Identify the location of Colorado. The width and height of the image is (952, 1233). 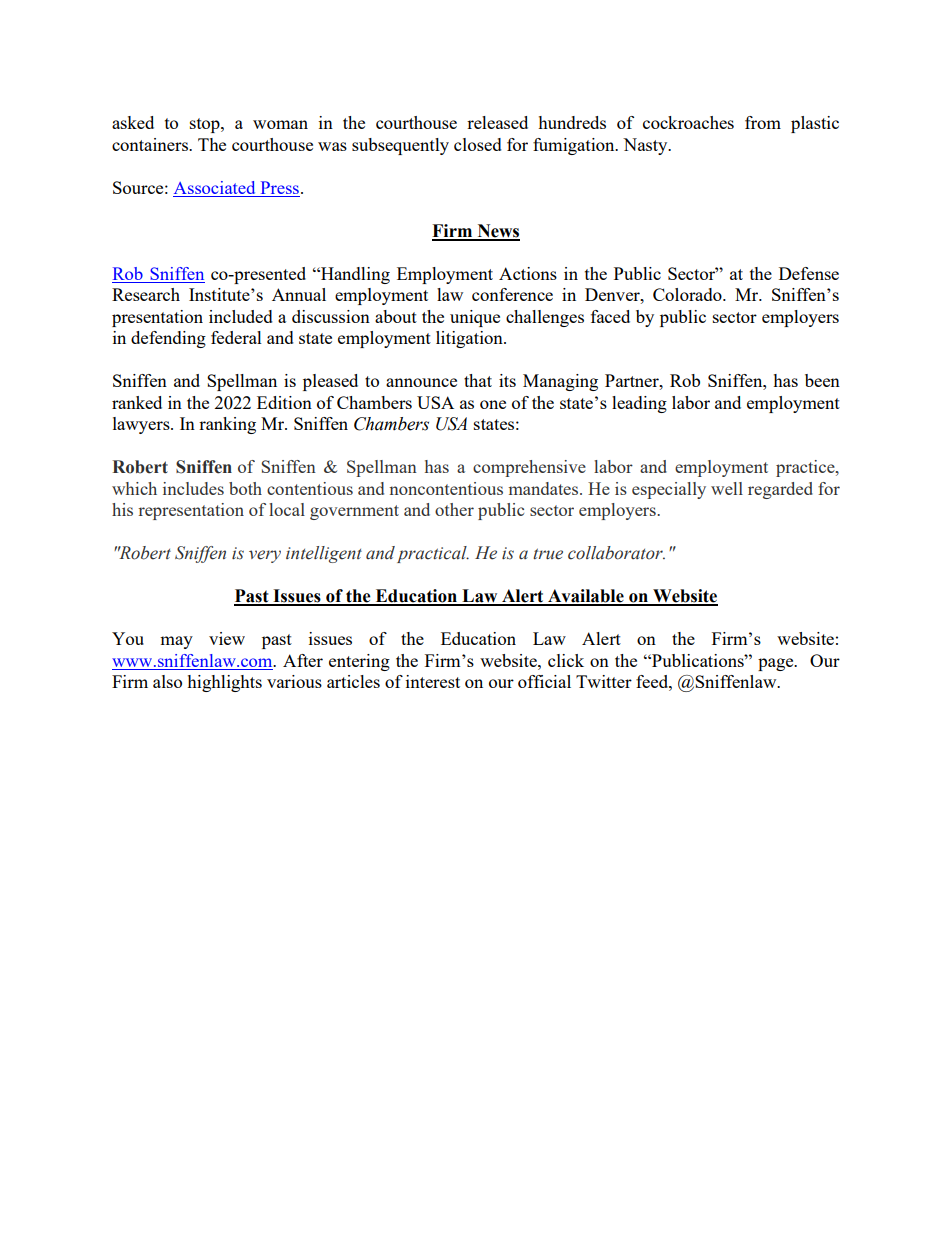
(688, 294).
